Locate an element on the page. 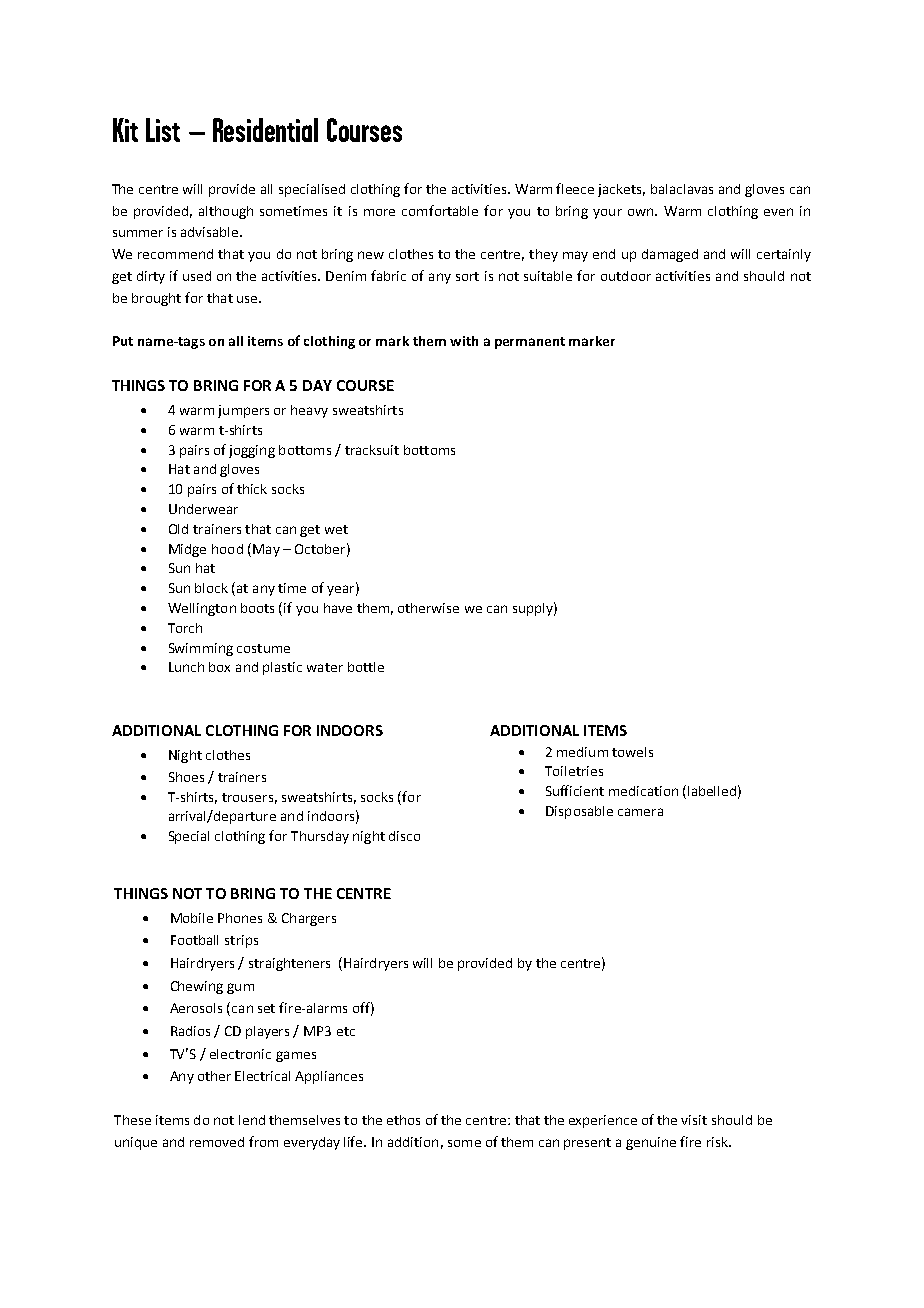 The height and width of the image is (1308, 924). tracksuit is located at coordinates (372, 450).
